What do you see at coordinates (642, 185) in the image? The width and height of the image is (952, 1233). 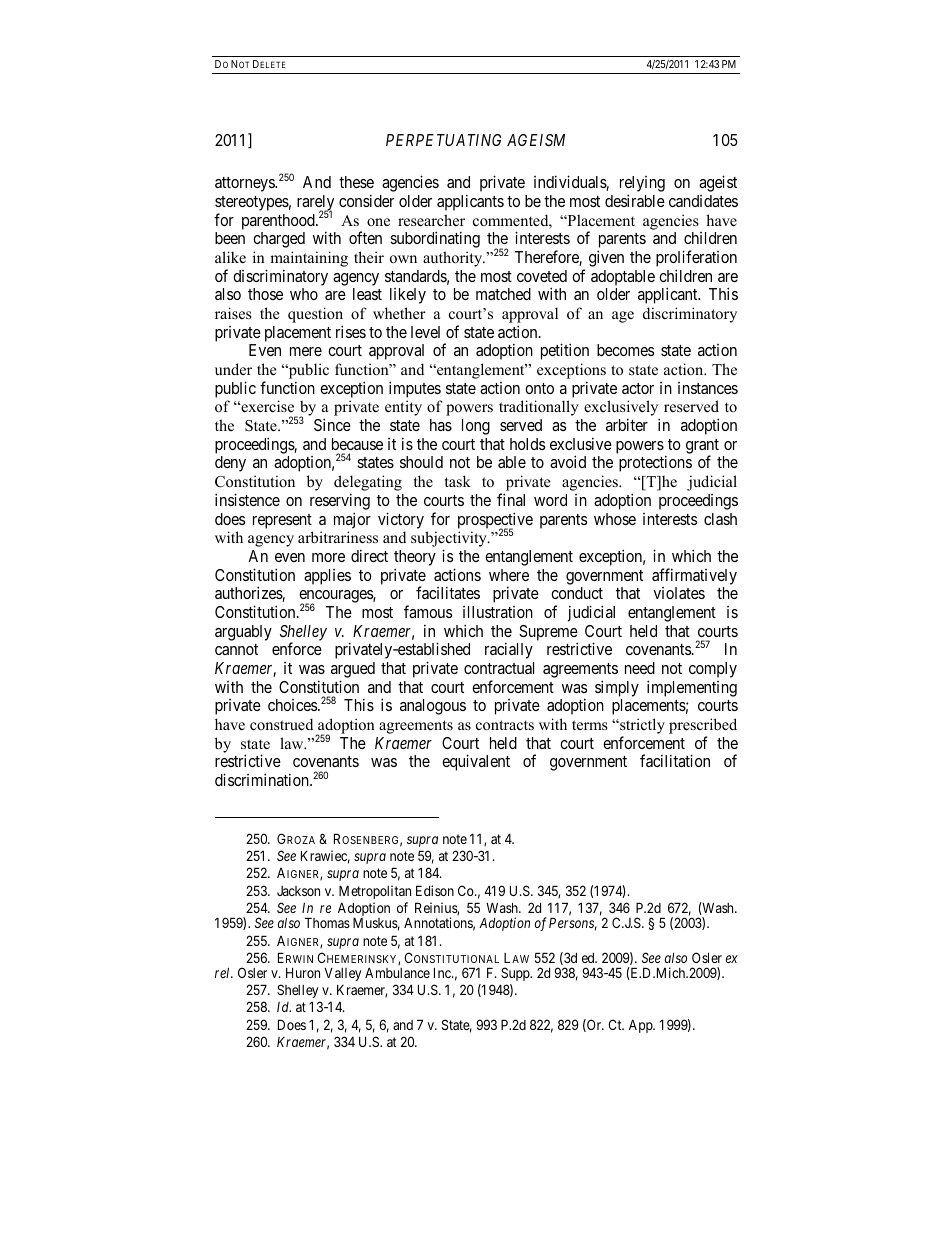 I see `relying` at bounding box center [642, 185].
